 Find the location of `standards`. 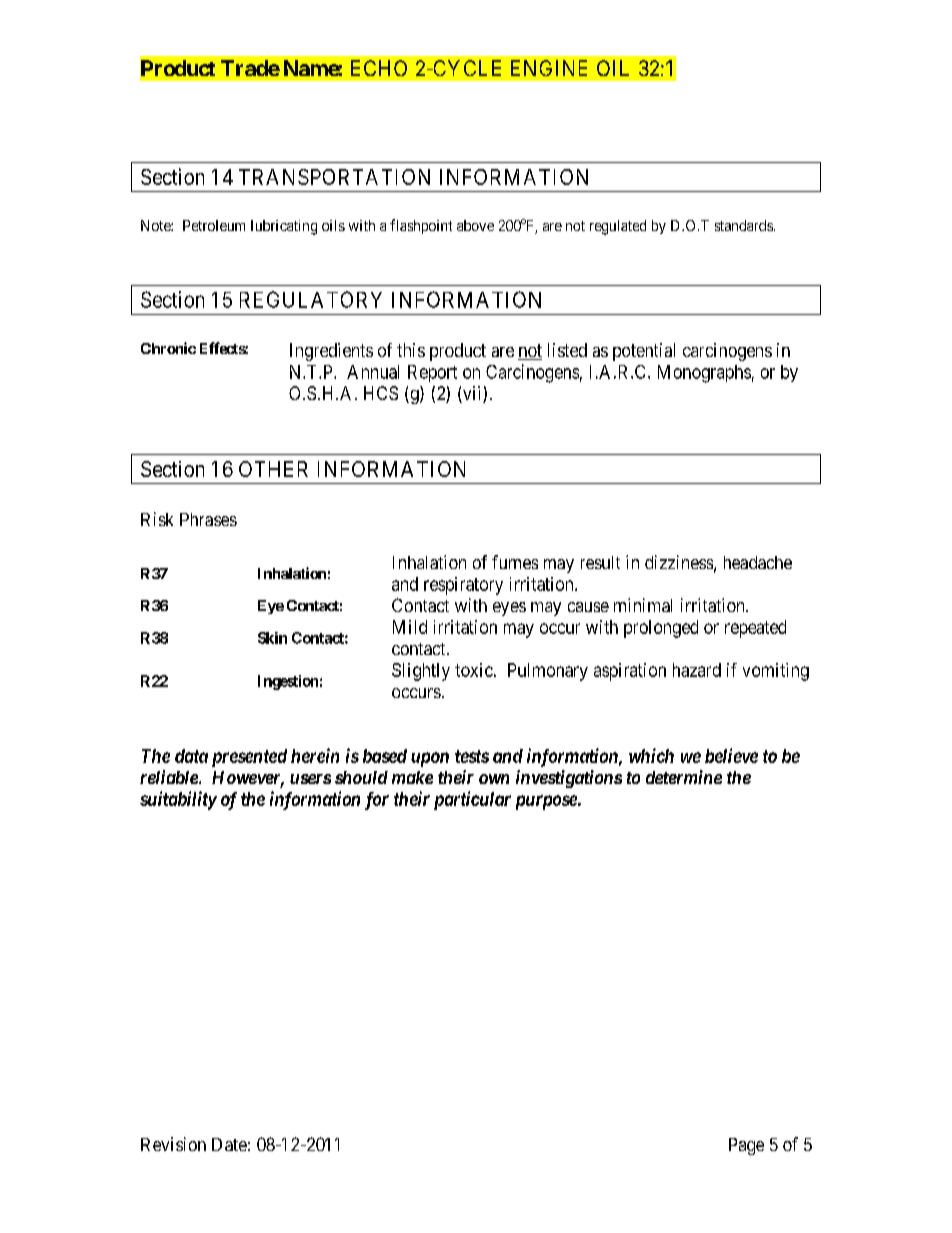

standards is located at coordinates (744, 225).
